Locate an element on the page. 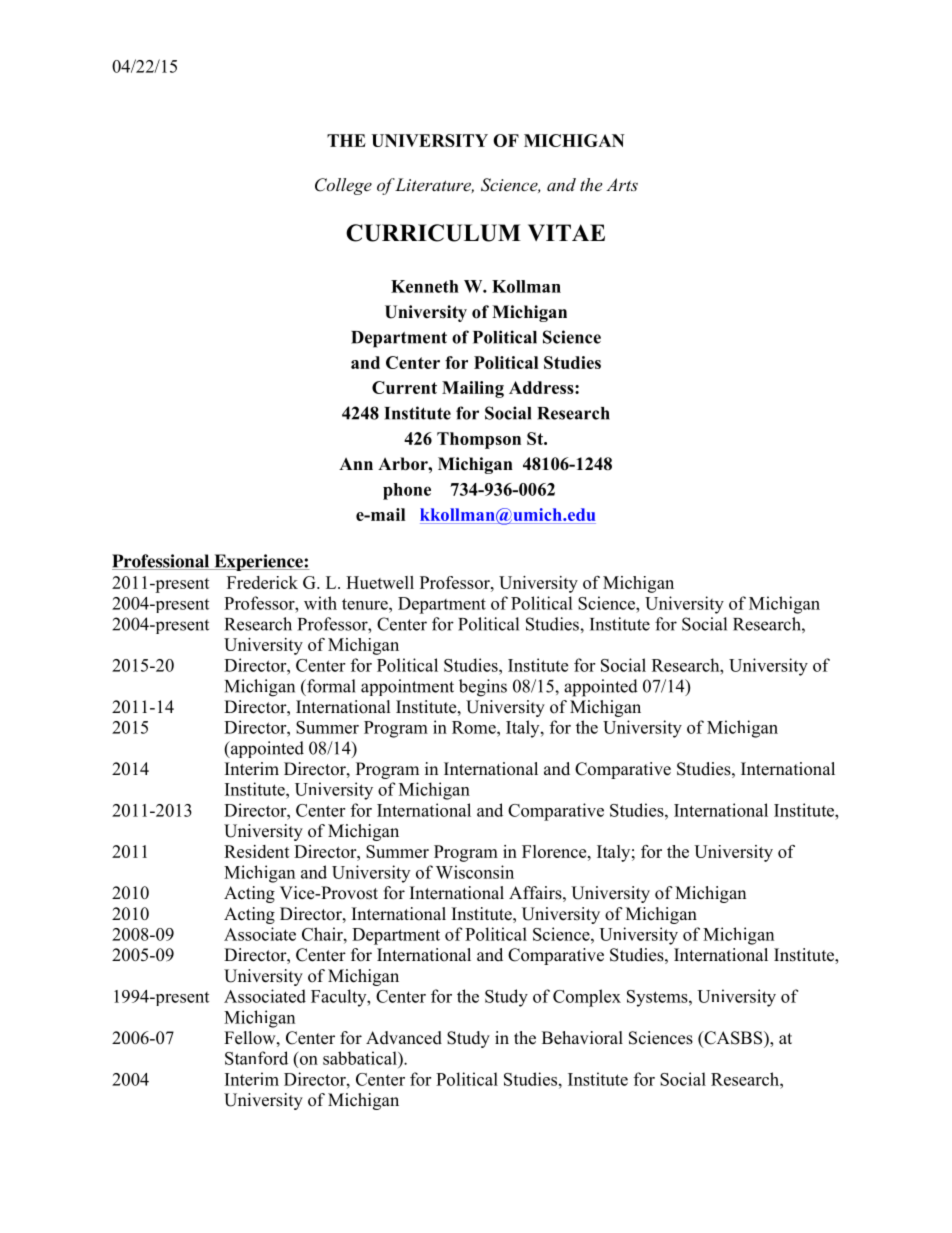  Resident is located at coordinates (257, 851).
